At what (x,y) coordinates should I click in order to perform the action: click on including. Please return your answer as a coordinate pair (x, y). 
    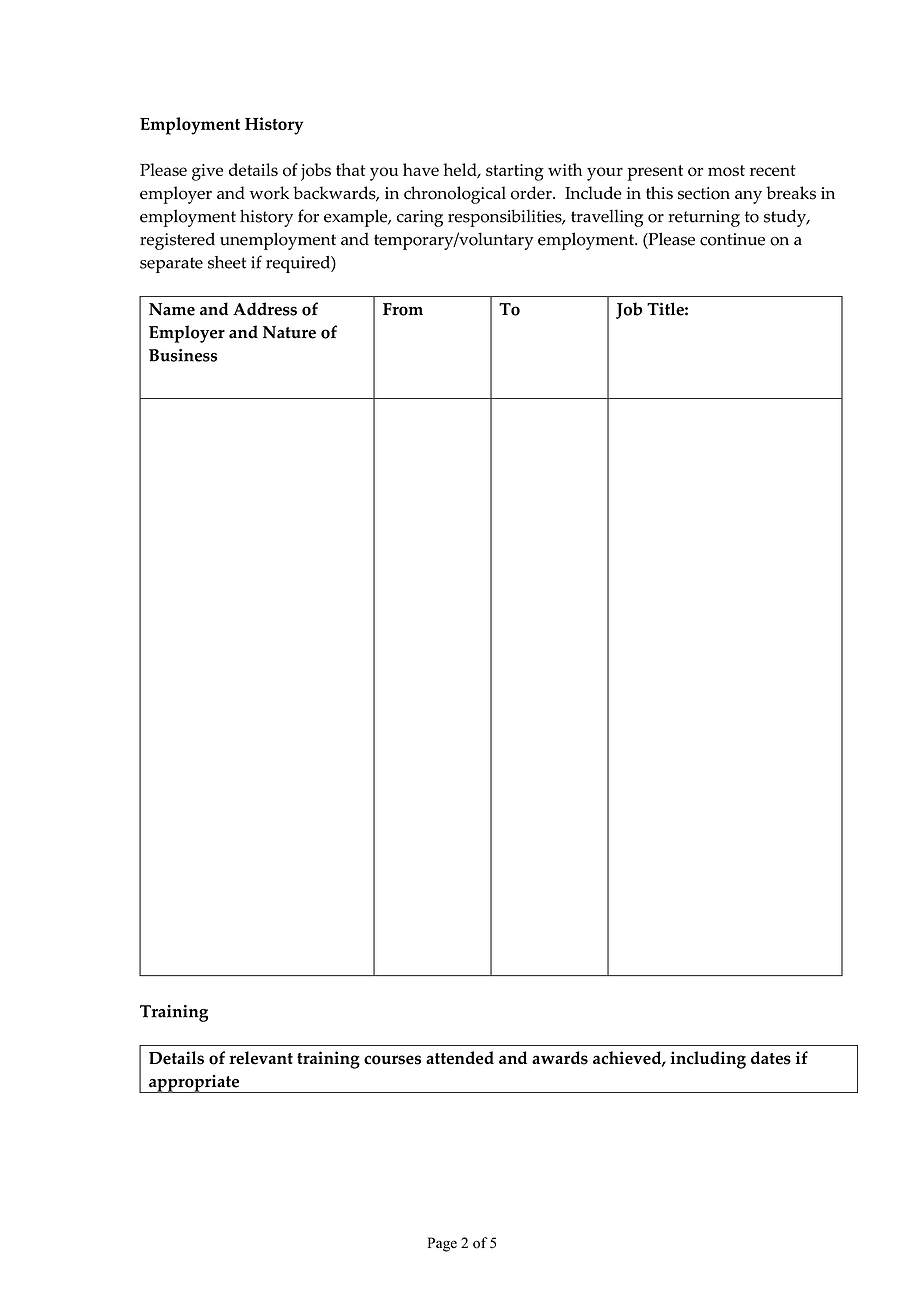
    Looking at the image, I should click on (708, 1060).
